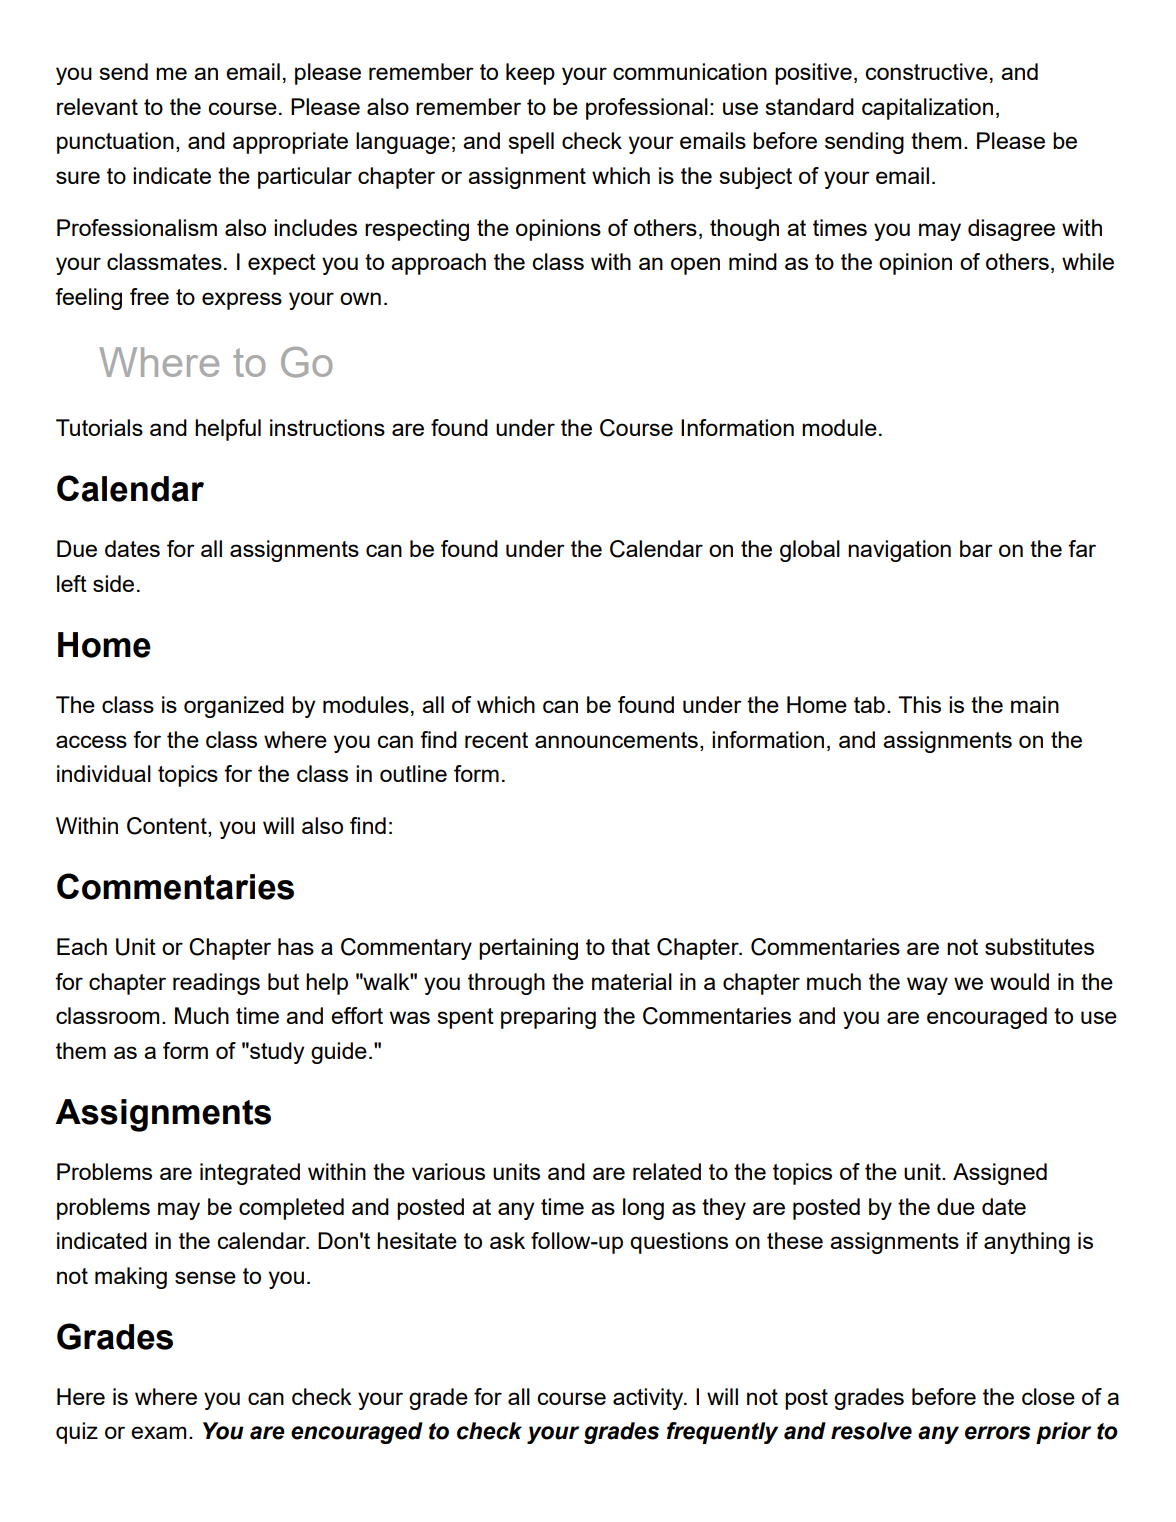  What do you see at coordinates (528, 949) in the page?
I see `pertaining` at bounding box center [528, 949].
